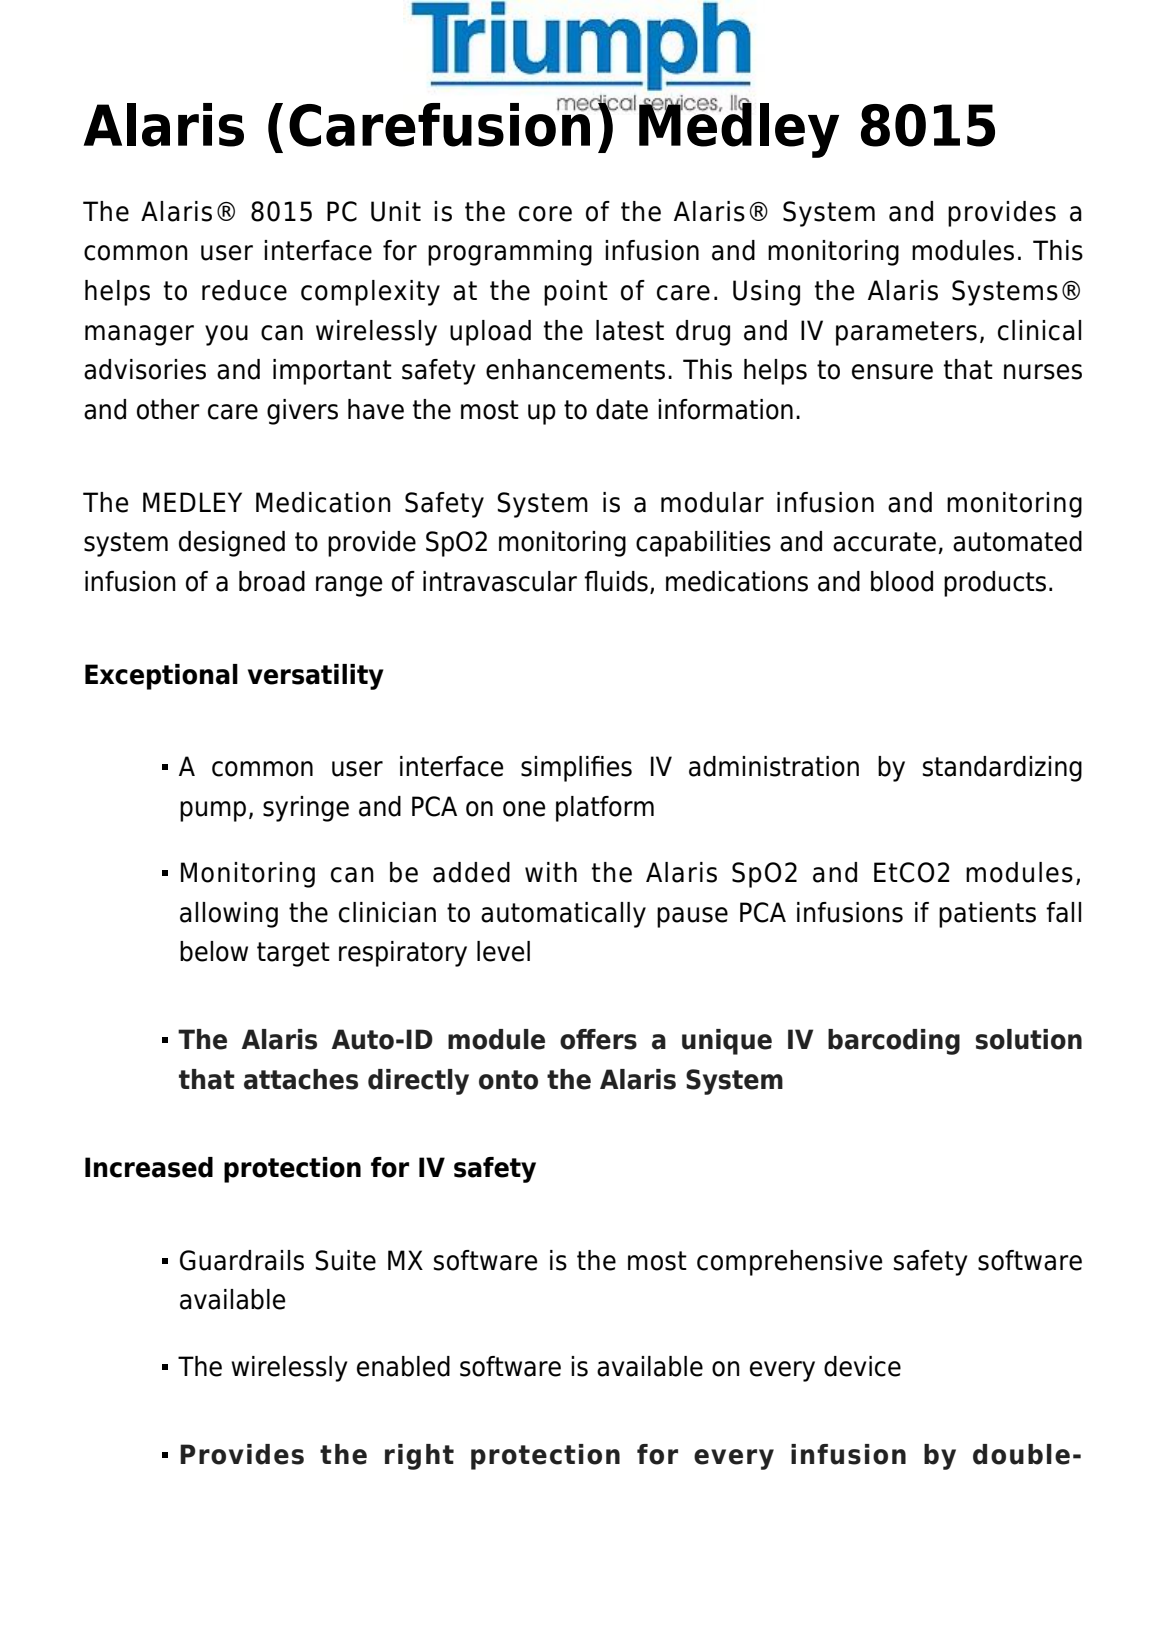 This image has height=1650, width=1167. What do you see at coordinates (576, 293) in the image?
I see `point` at bounding box center [576, 293].
